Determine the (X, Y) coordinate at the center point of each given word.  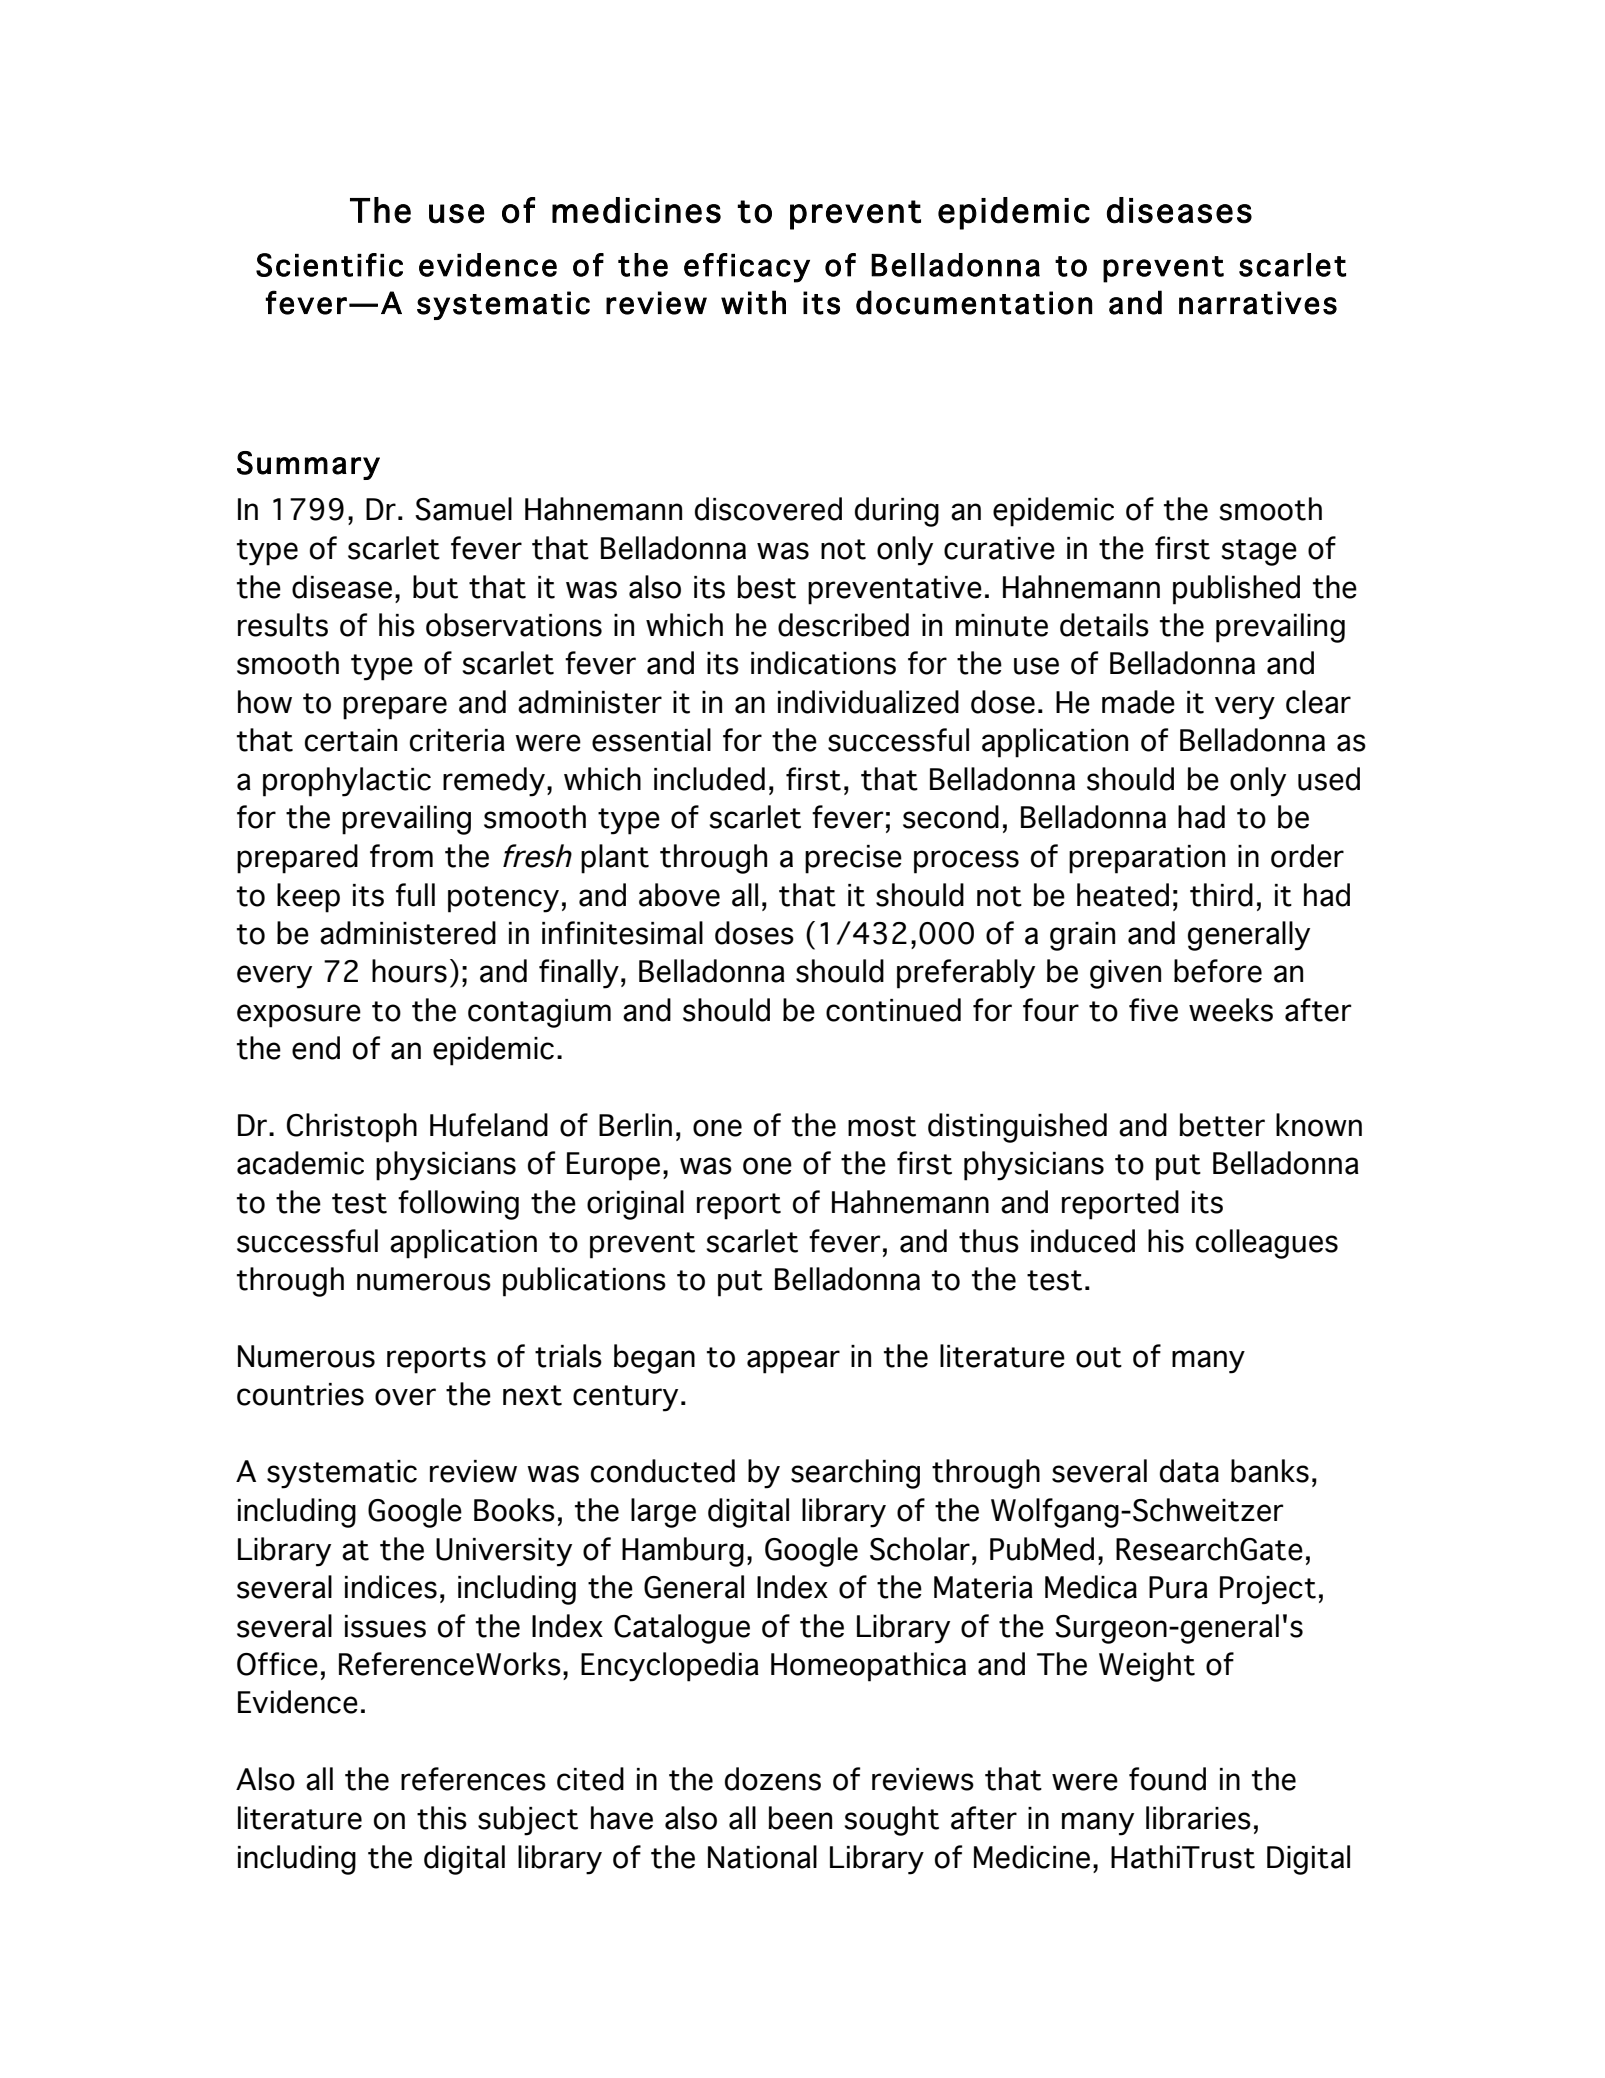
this (442, 1818)
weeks (1231, 1010)
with (753, 302)
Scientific (329, 265)
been (800, 1818)
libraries (1198, 1818)
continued (893, 1010)
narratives (1258, 303)
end (316, 1048)
